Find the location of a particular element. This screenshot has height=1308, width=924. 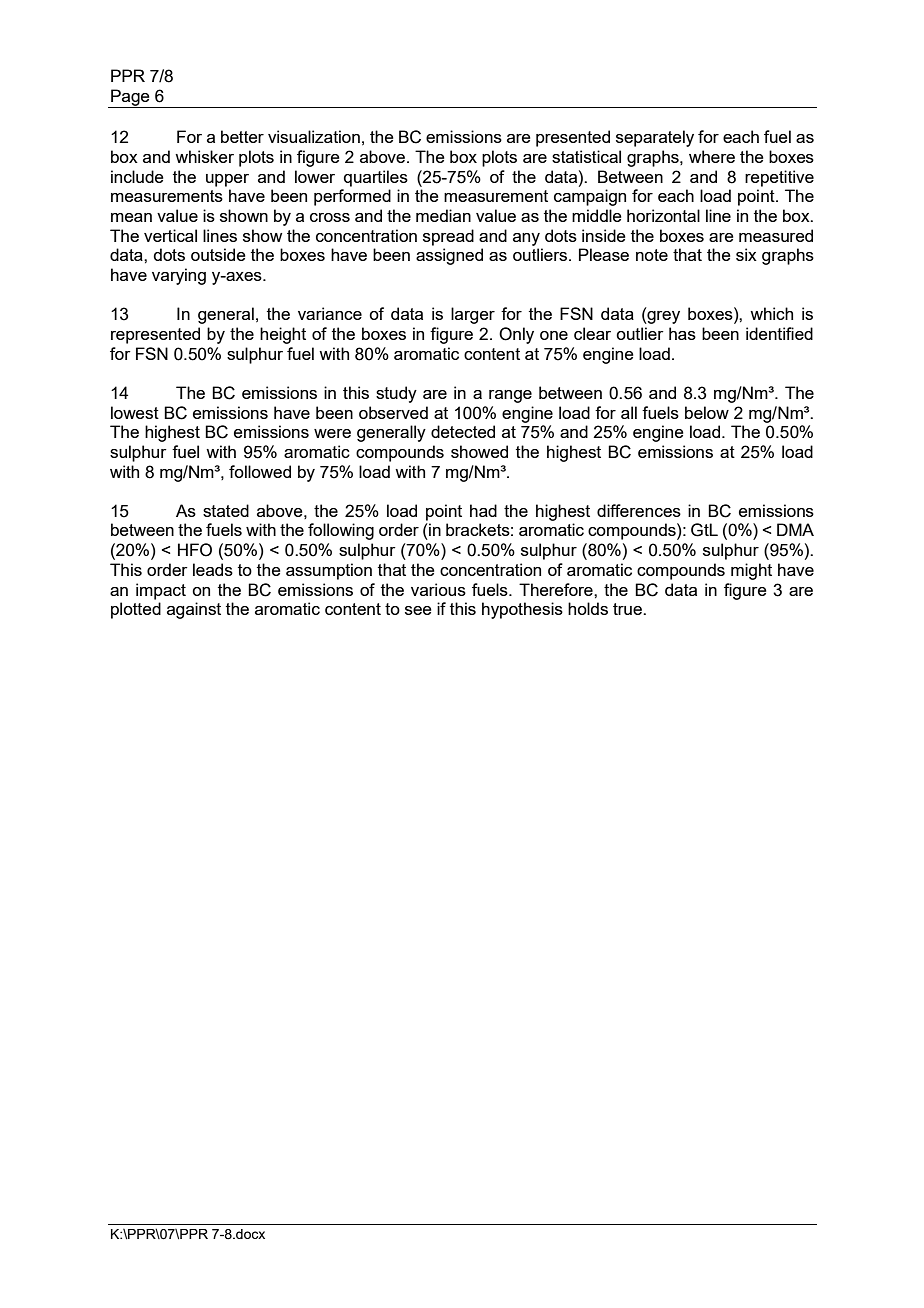

various is located at coordinates (438, 589).
